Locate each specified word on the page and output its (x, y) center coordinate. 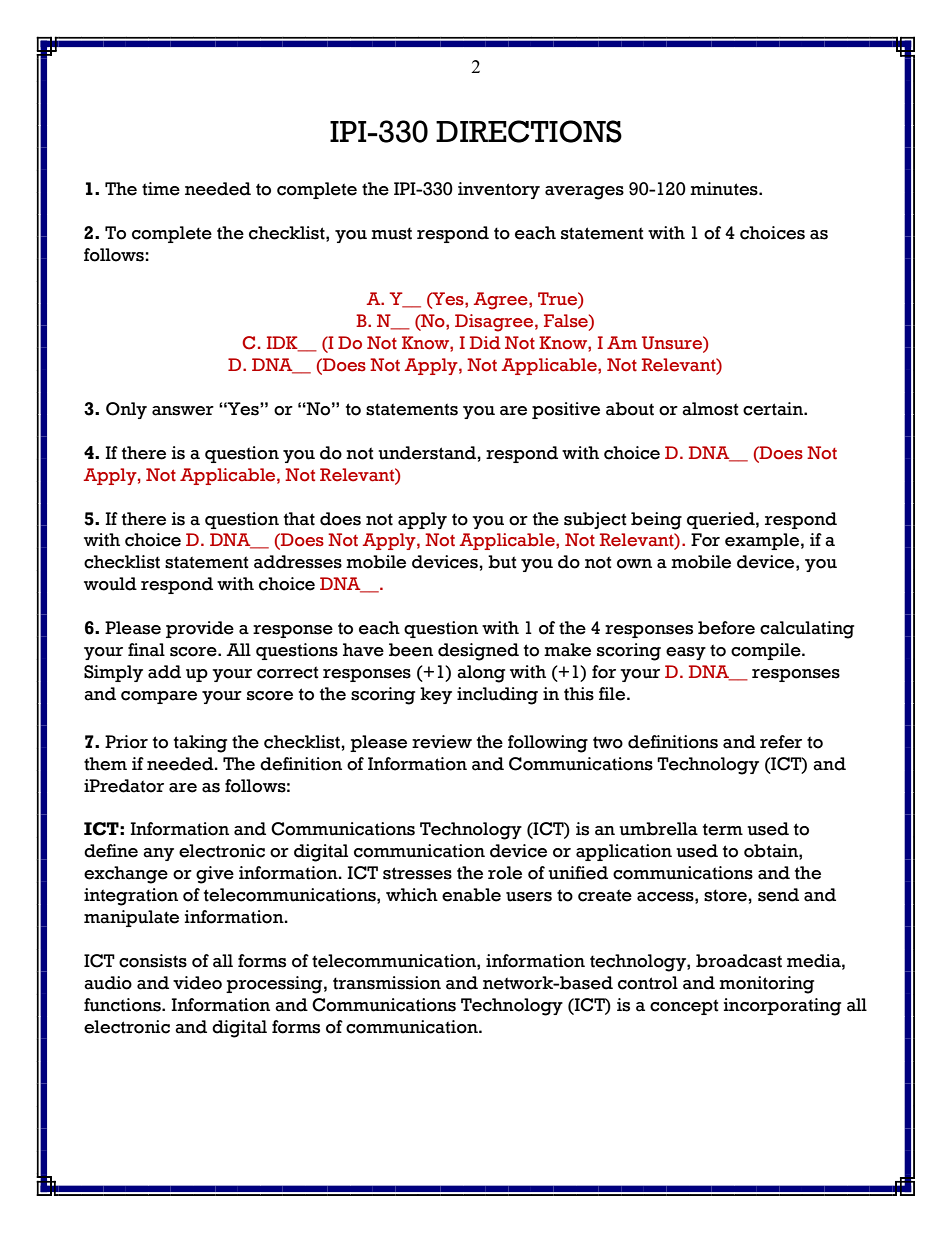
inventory (499, 190)
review (442, 742)
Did (485, 343)
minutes (725, 189)
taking (200, 744)
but (502, 562)
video (197, 983)
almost (710, 409)
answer (183, 411)
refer (781, 742)
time (161, 189)
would (110, 584)
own (634, 564)
